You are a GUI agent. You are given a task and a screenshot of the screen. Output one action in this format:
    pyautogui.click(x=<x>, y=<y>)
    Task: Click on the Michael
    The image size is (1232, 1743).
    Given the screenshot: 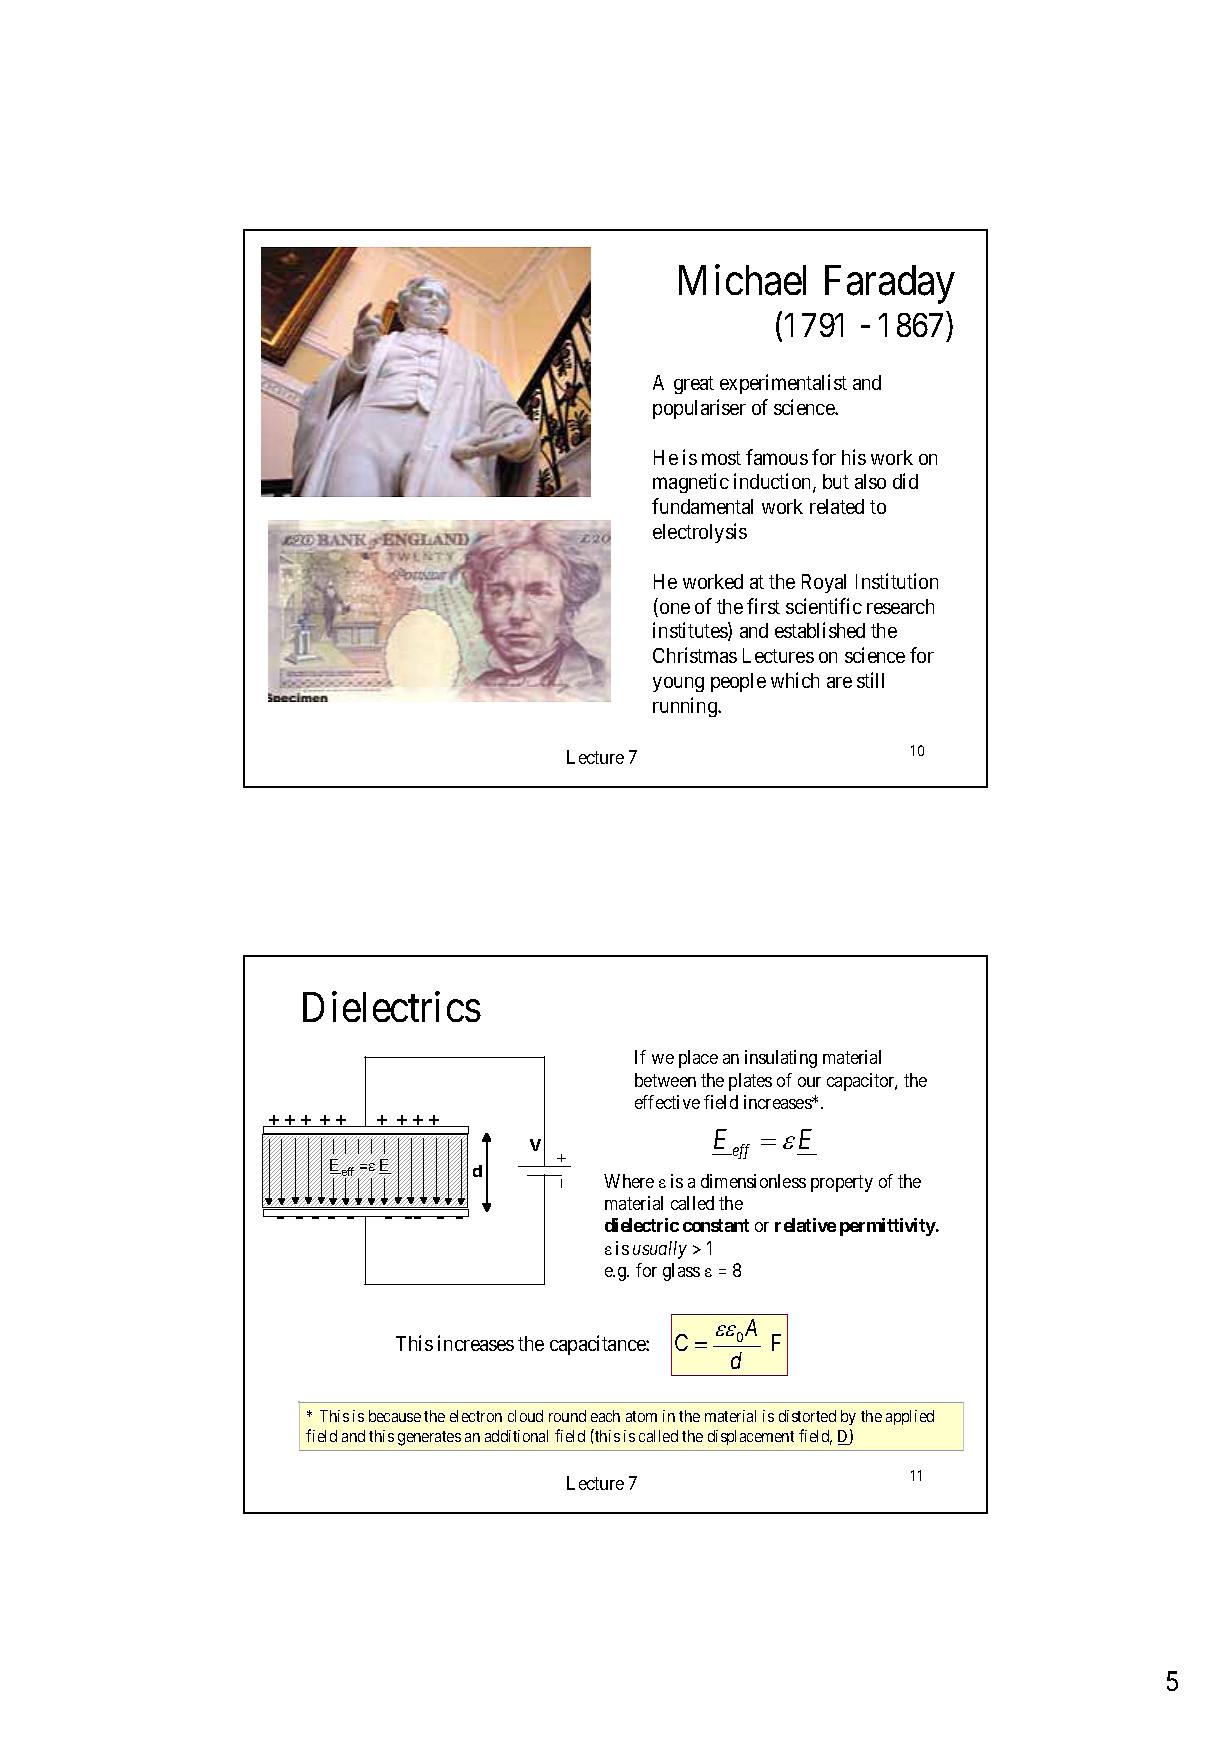 What is the action you would take?
    pyautogui.click(x=742, y=280)
